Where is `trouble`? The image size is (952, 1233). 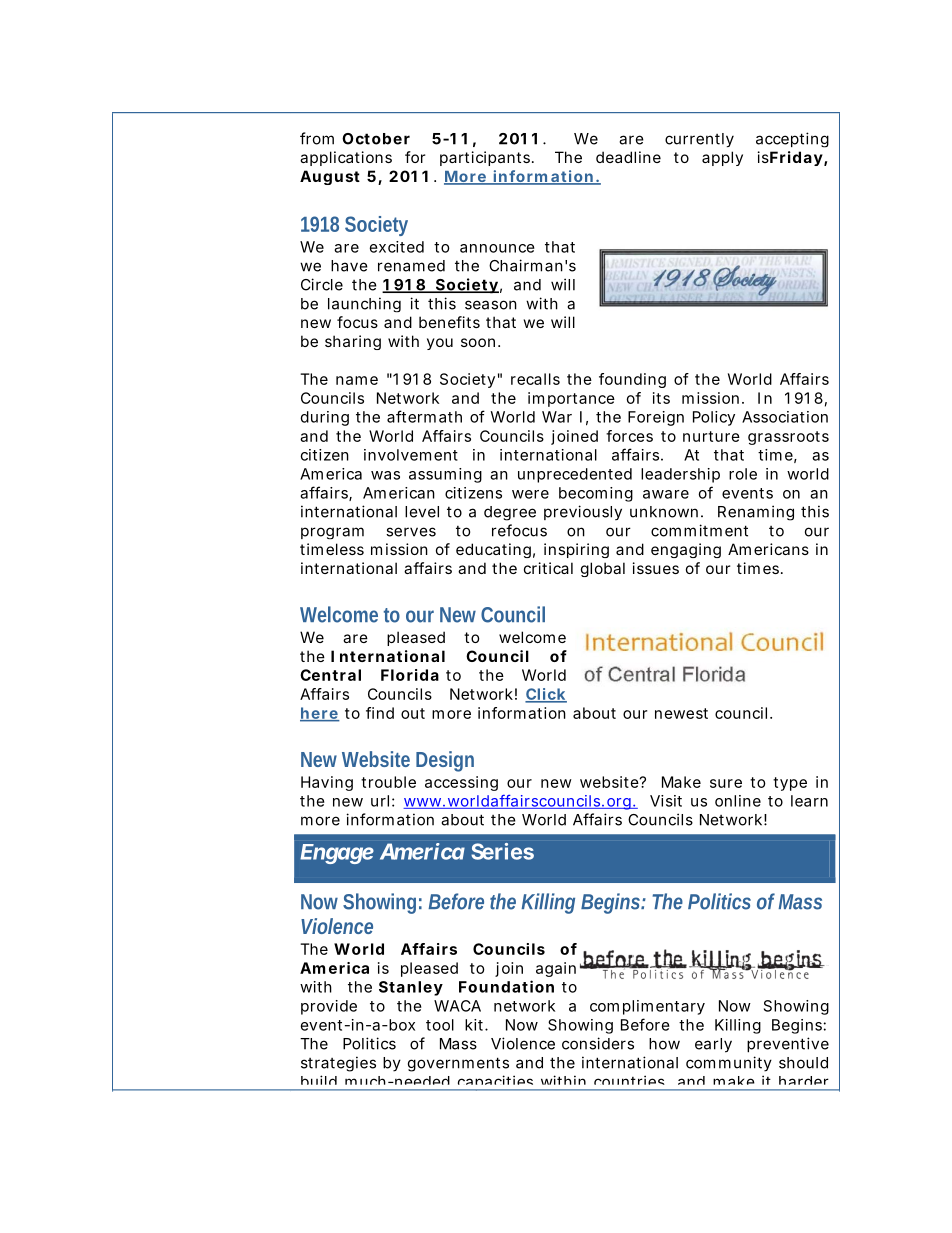 trouble is located at coordinates (388, 782).
